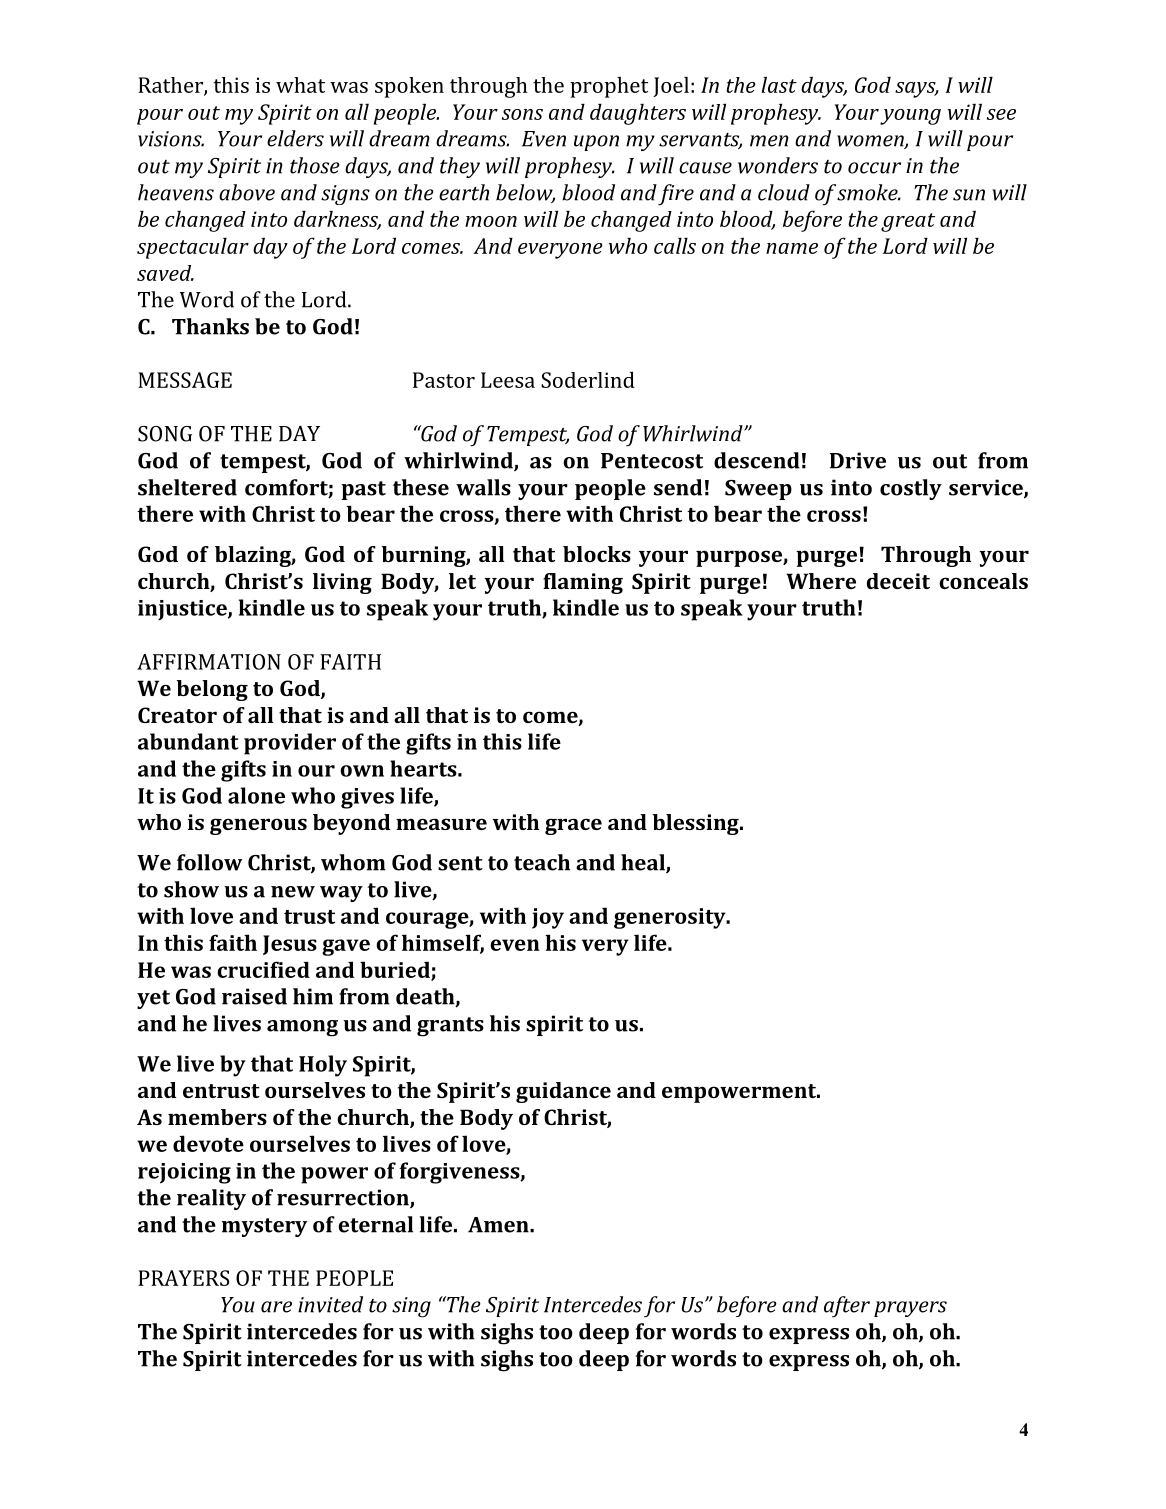 The image size is (1166, 1509). Describe the element at coordinates (542, 862) in the screenshot. I see `teach` at that location.
